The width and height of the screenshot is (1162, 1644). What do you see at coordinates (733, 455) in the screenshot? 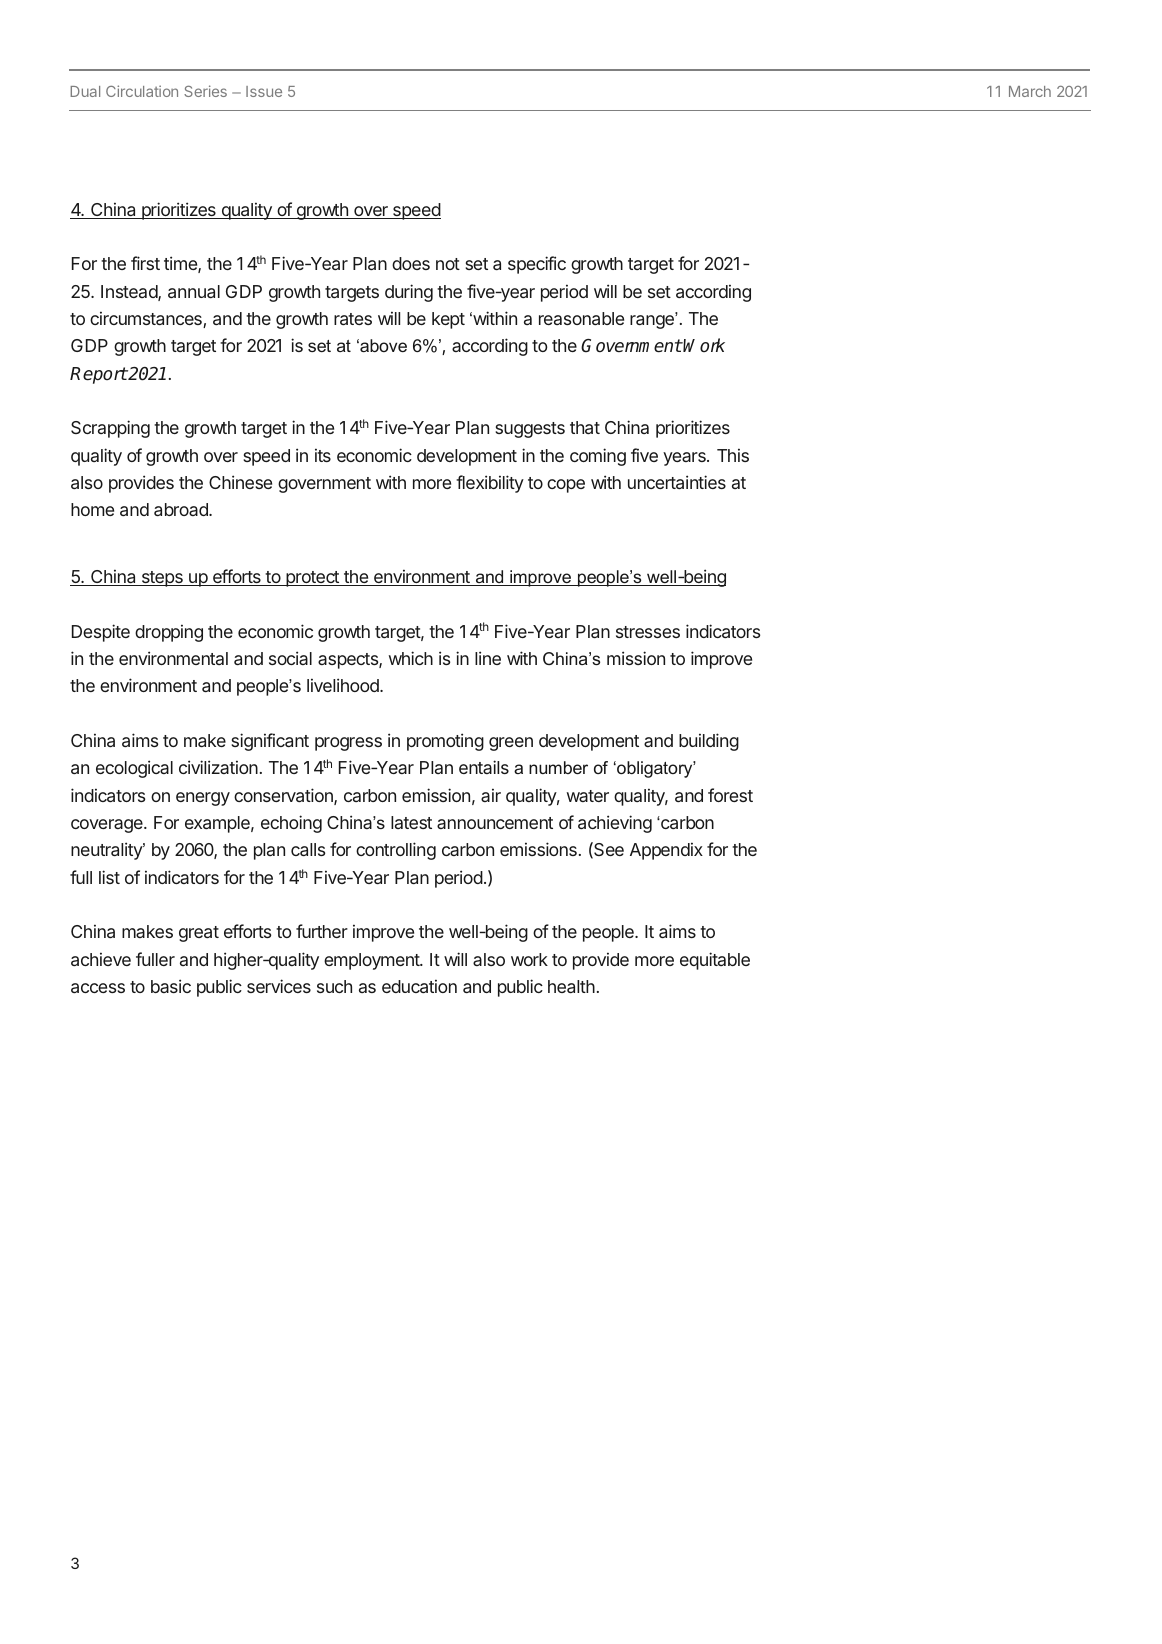
I see `This` at bounding box center [733, 455].
